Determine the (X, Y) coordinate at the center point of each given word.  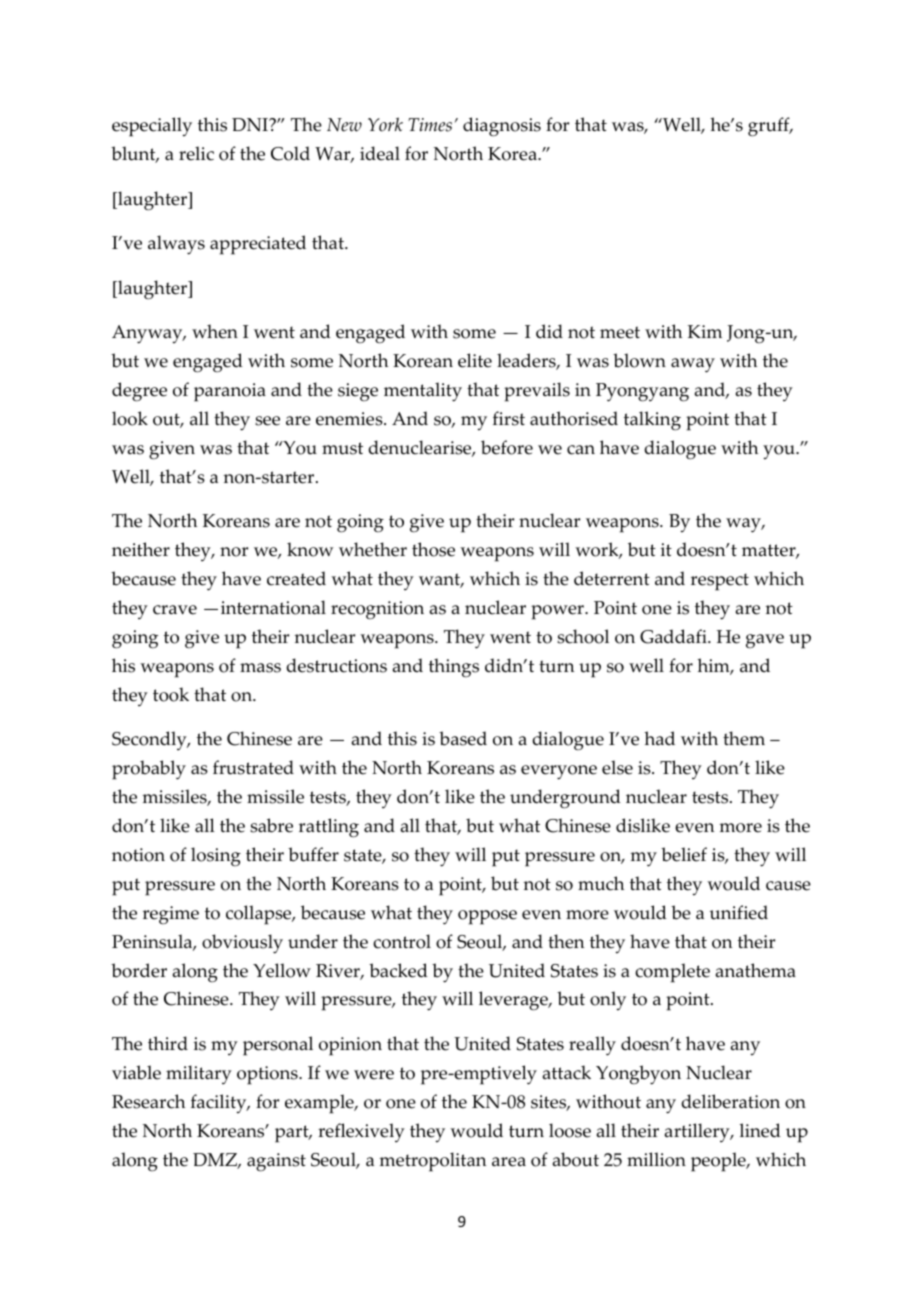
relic (196, 153)
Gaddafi (674, 636)
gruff (770, 127)
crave (175, 610)
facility (220, 1104)
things (454, 668)
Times (430, 125)
